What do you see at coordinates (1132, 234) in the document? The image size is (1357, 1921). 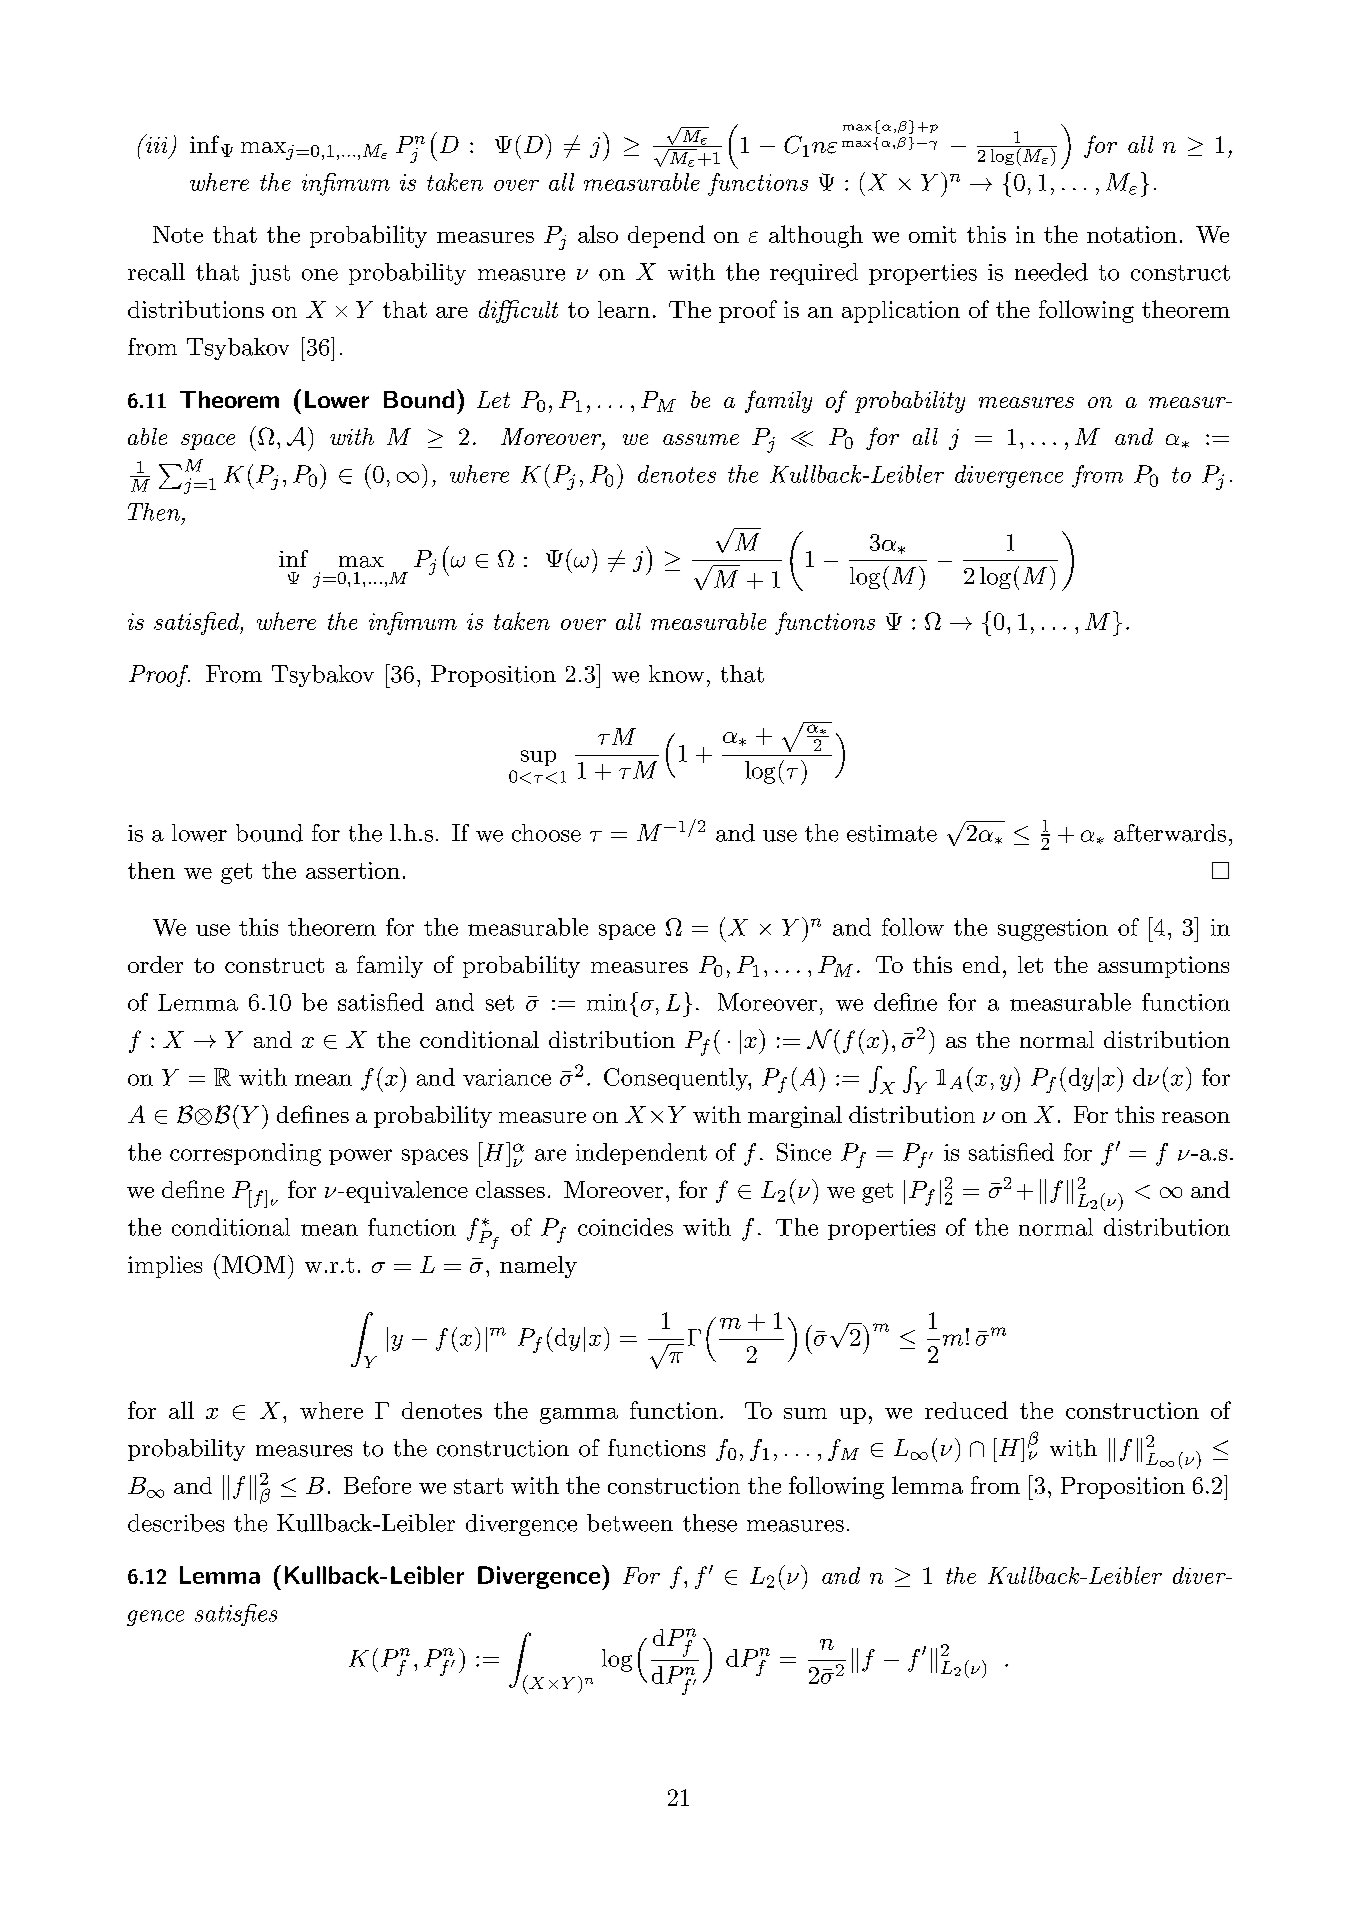 I see `notation` at bounding box center [1132, 234].
